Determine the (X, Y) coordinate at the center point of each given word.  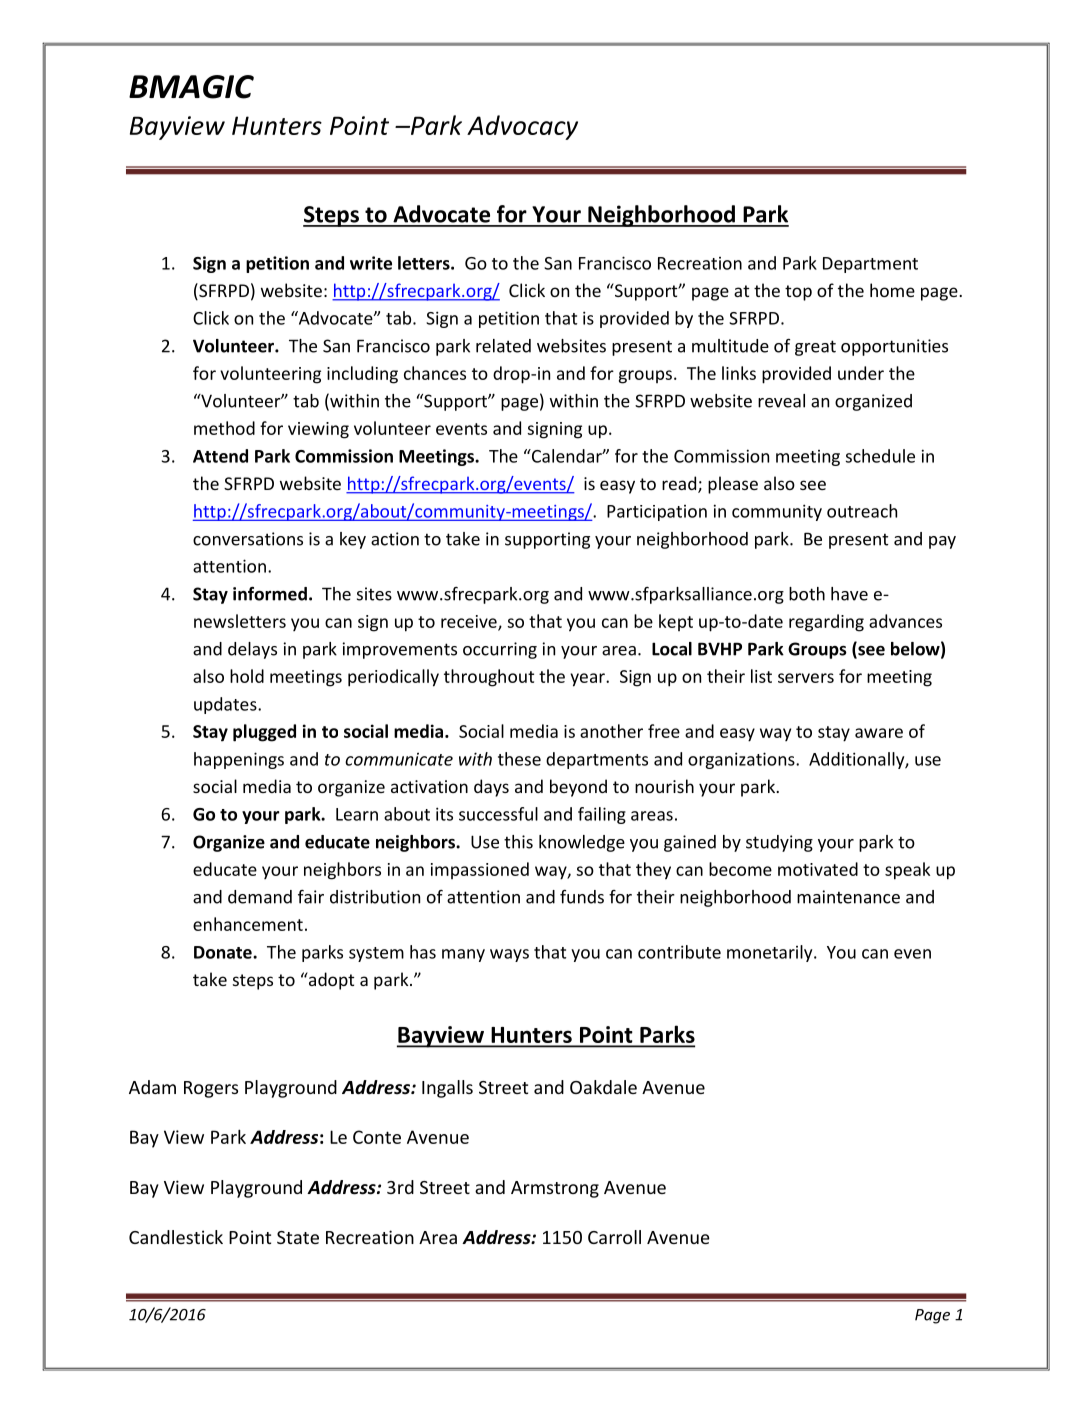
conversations (248, 539)
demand (260, 897)
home (892, 290)
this (518, 842)
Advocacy (522, 127)
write (371, 263)
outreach (862, 511)
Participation (657, 513)
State (298, 1237)
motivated (818, 869)
